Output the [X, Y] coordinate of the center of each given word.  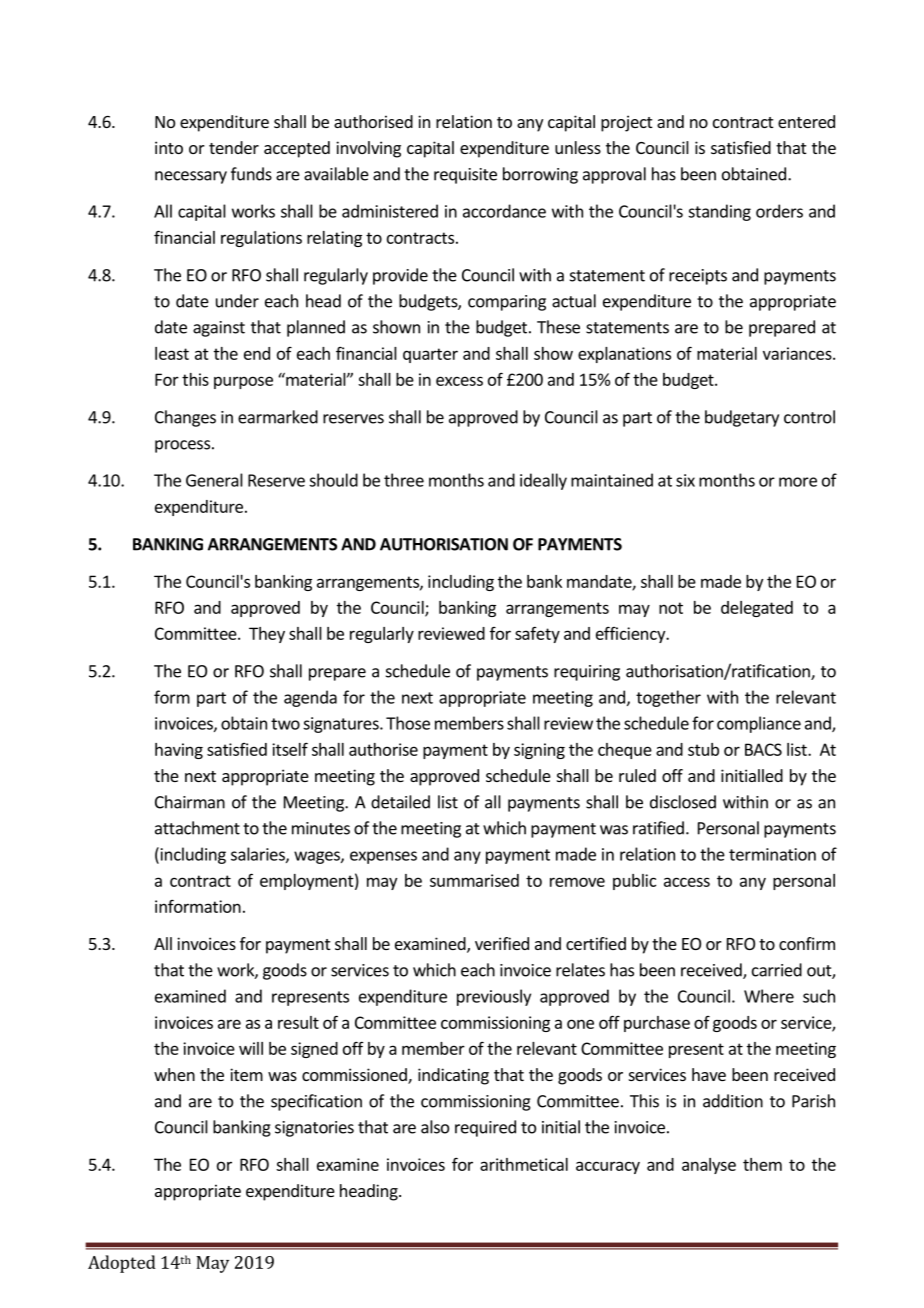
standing [719, 212]
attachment [197, 828]
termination [772, 854]
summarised [474, 880]
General [214, 480]
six [685, 480]
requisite [465, 176]
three [404, 480]
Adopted [122, 1264]
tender [234, 147]
